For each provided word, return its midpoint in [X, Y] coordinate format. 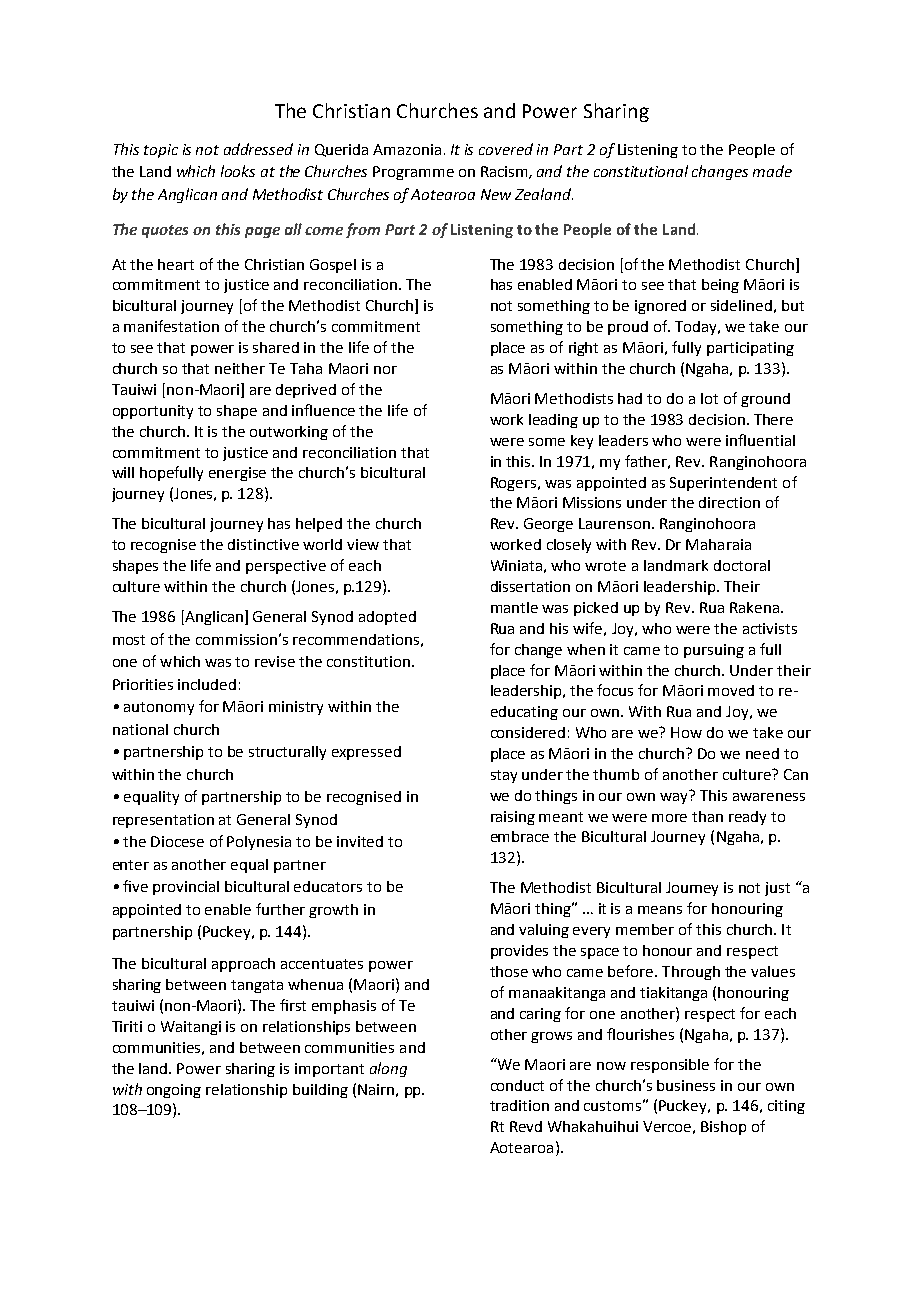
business [686, 1085]
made [772, 171]
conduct [517, 1085]
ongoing [174, 1091]
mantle [514, 607]
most [129, 640]
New [496, 194]
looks [238, 171]
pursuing [714, 651]
